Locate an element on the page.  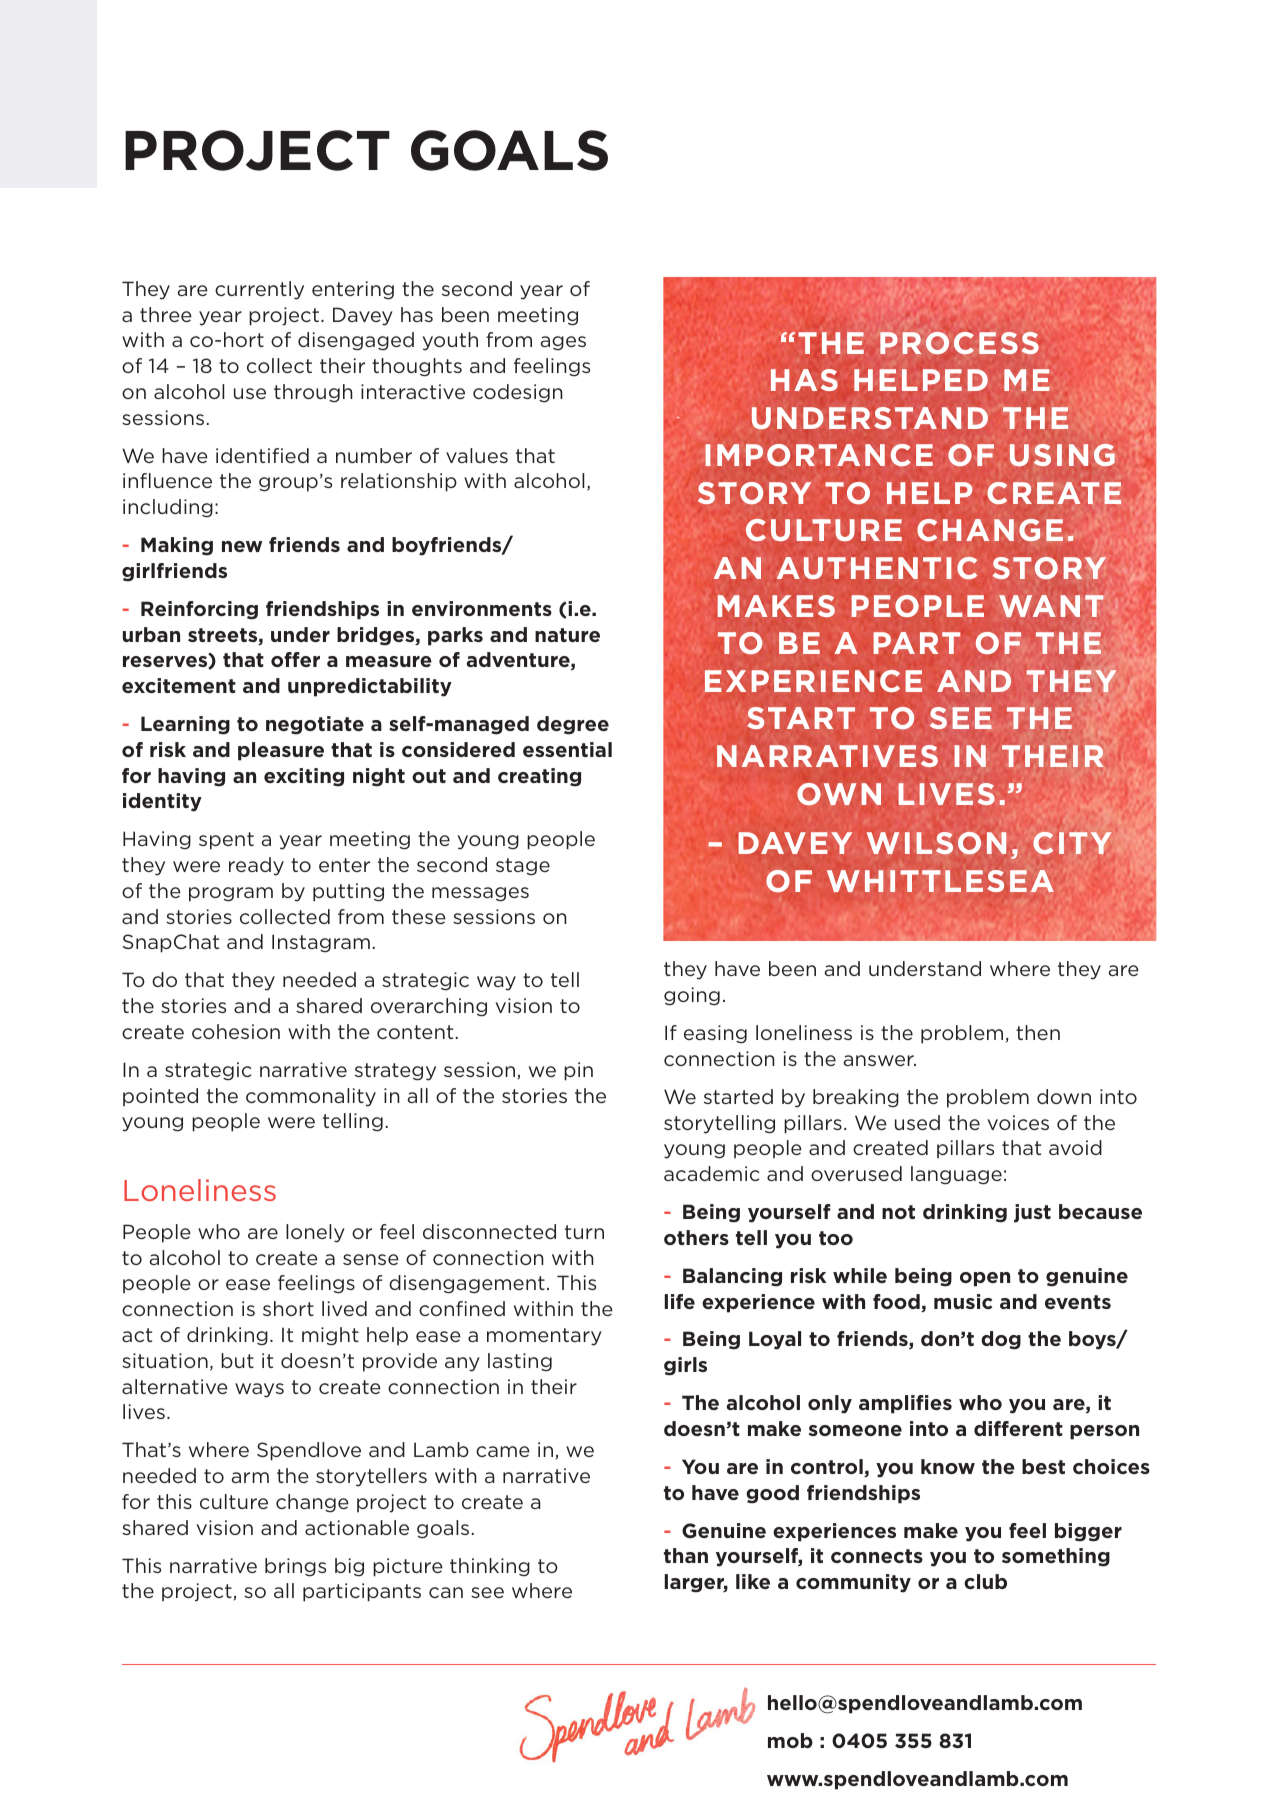
currently is located at coordinates (259, 290).
